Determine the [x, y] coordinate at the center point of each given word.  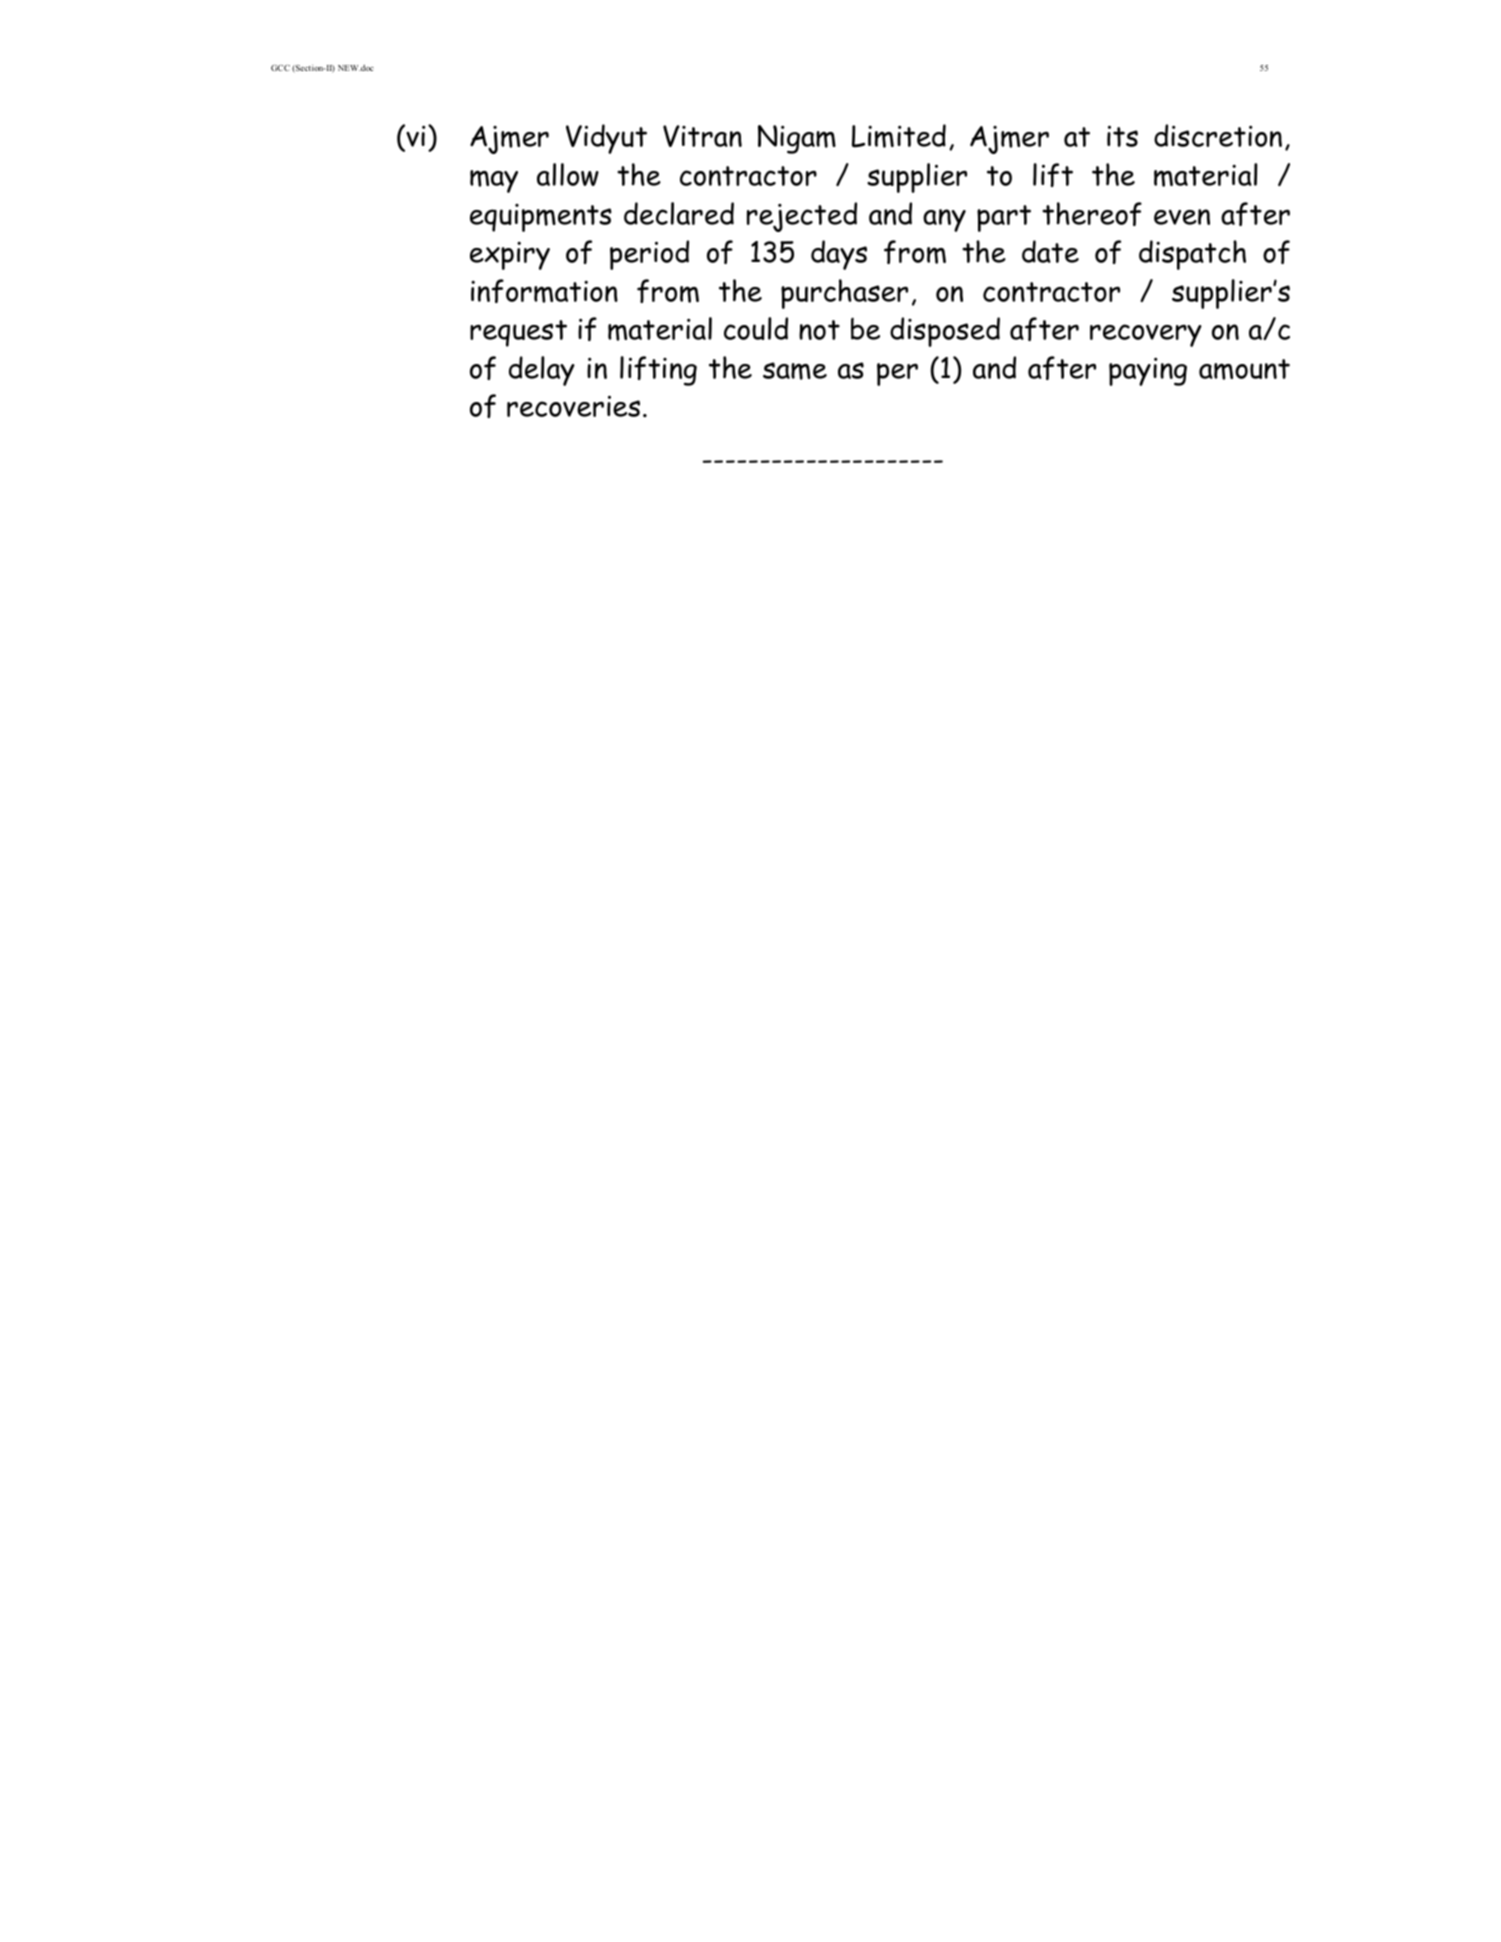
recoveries [573, 406]
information [544, 291]
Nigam [797, 139]
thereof [1092, 214]
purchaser [844, 294]
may [494, 181]
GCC [280, 68]
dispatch [1192, 255]
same [795, 371]
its [1122, 136]
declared [679, 213]
